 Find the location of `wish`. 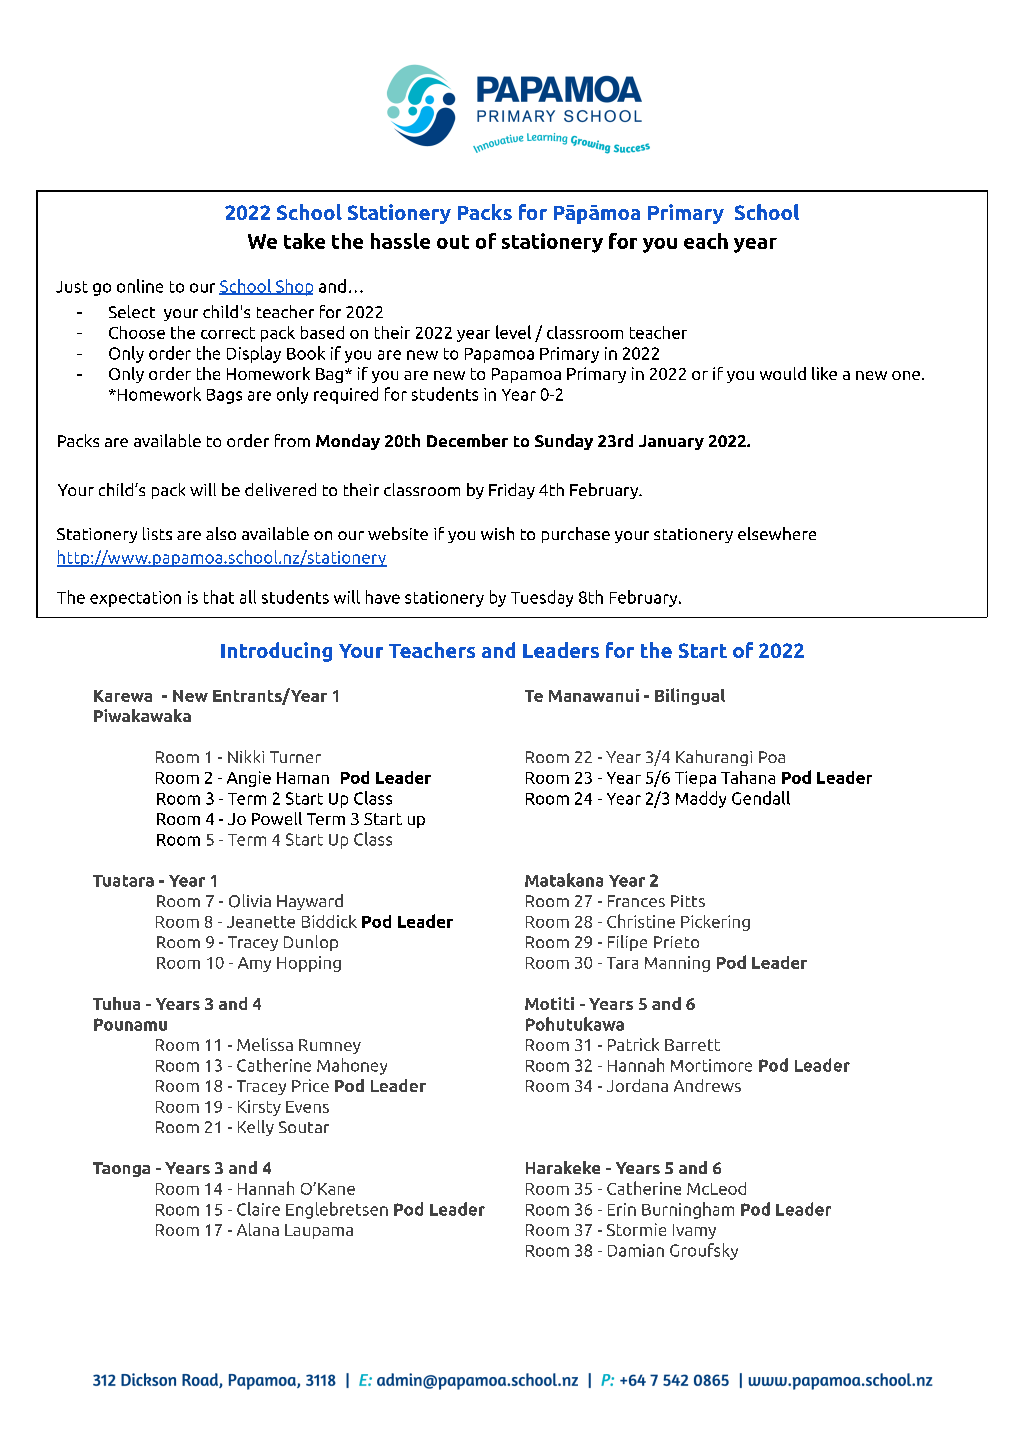

wish is located at coordinates (497, 533).
